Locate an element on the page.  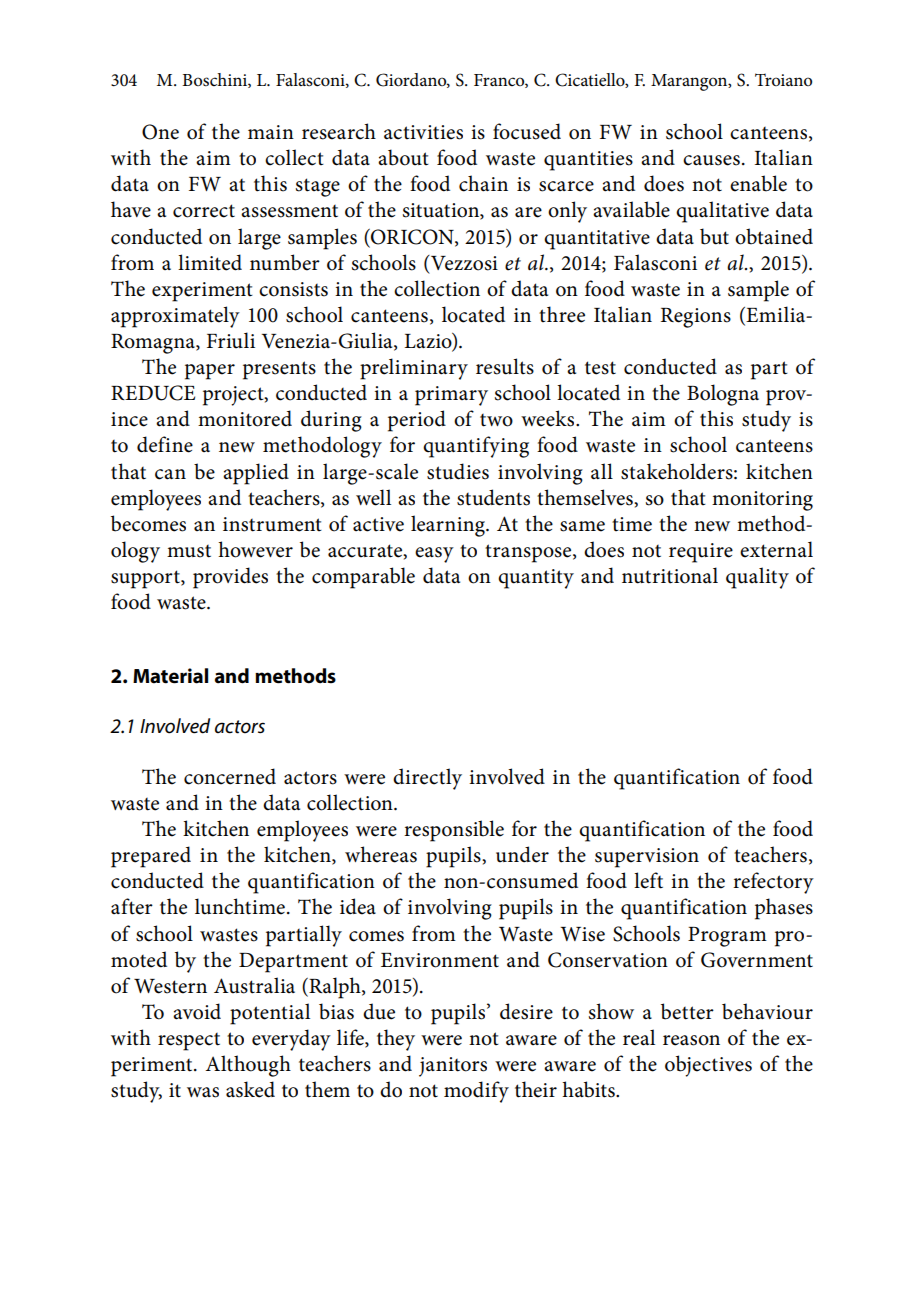
causes is located at coordinates (711, 160).
